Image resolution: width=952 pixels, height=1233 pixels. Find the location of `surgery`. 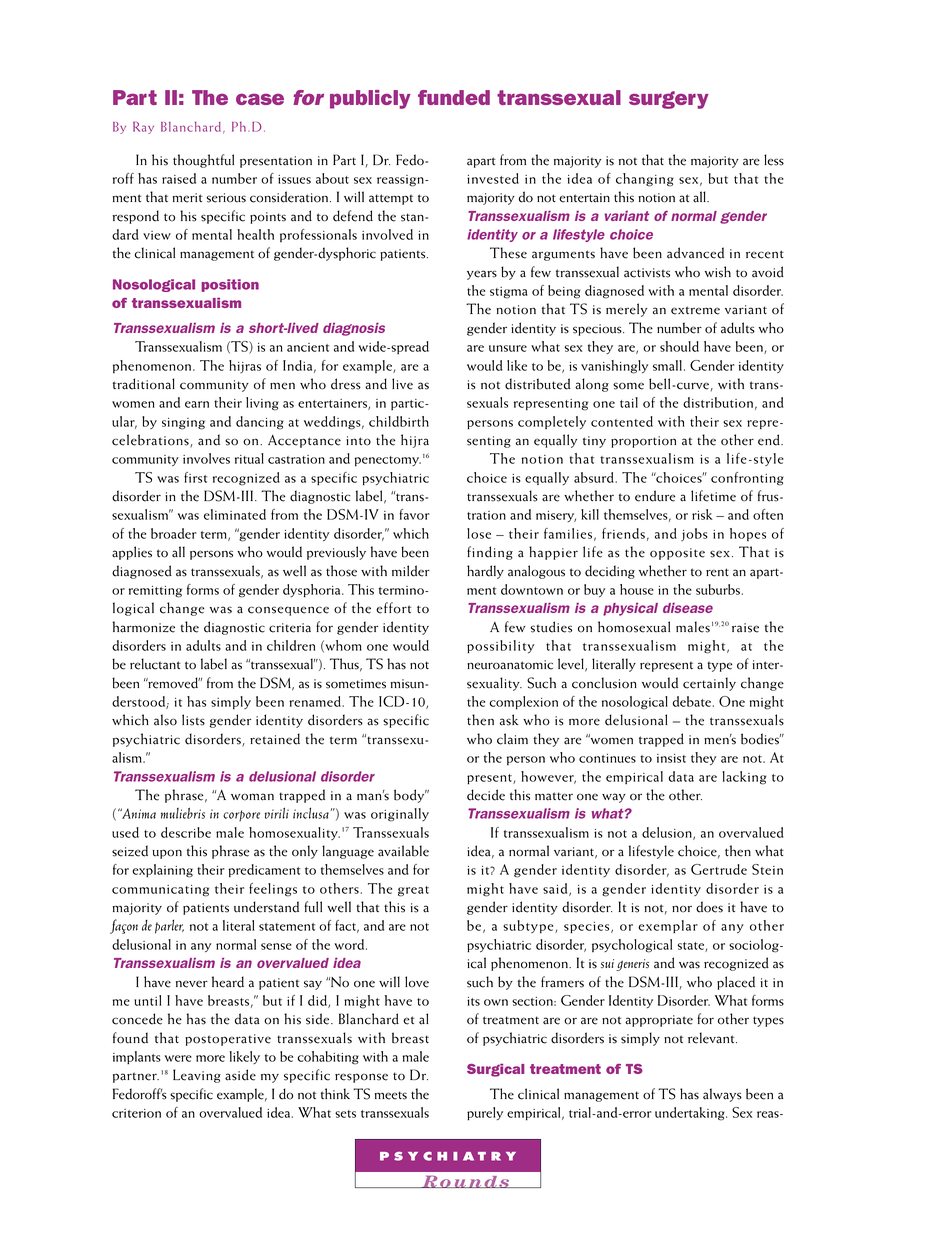

surgery is located at coordinates (669, 100).
